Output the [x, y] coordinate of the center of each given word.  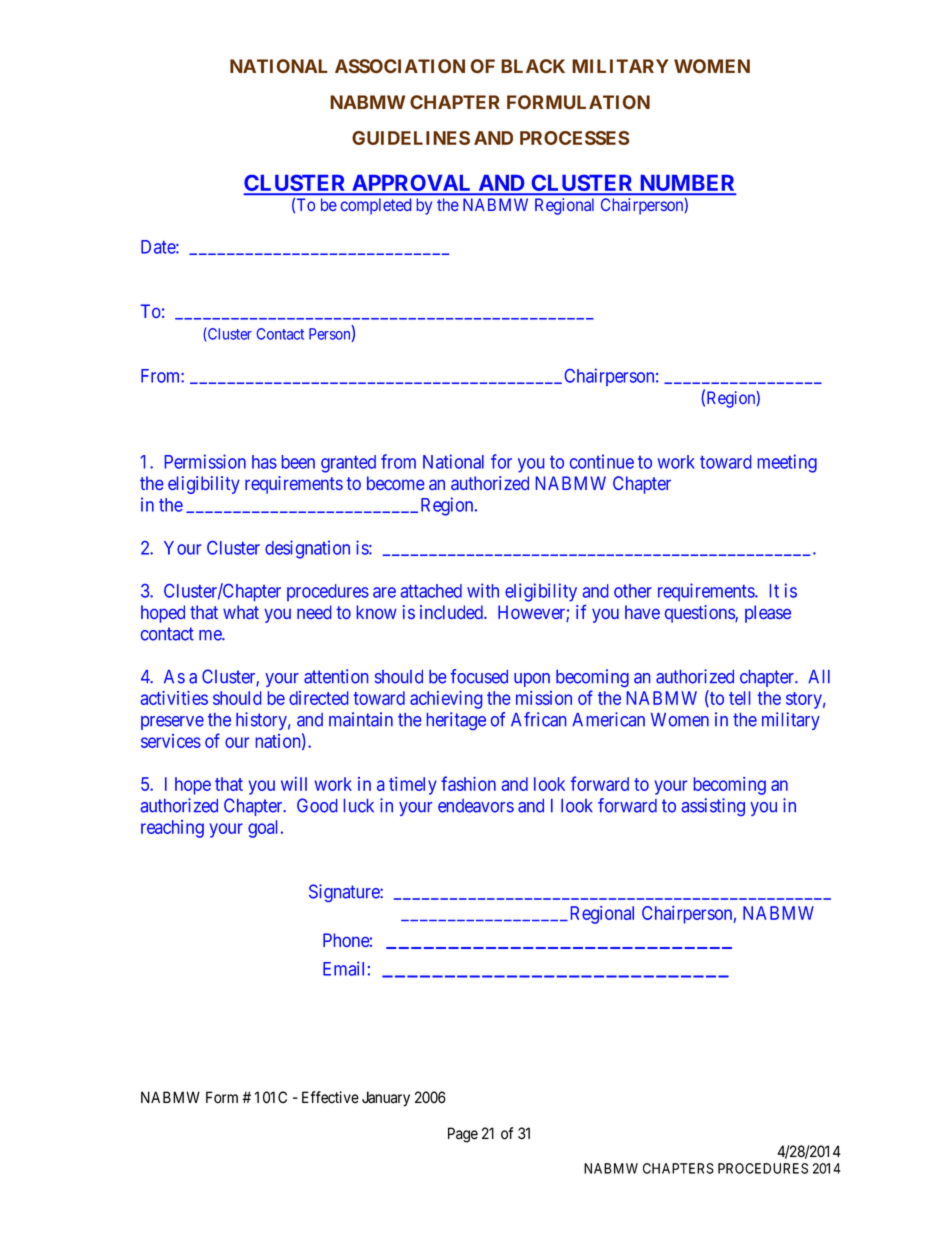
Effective [330, 1097]
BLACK [533, 66]
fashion [468, 783]
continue [602, 461]
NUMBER [686, 184]
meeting [787, 463]
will [294, 784]
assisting [713, 807]
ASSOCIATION [400, 66]
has [264, 462]
